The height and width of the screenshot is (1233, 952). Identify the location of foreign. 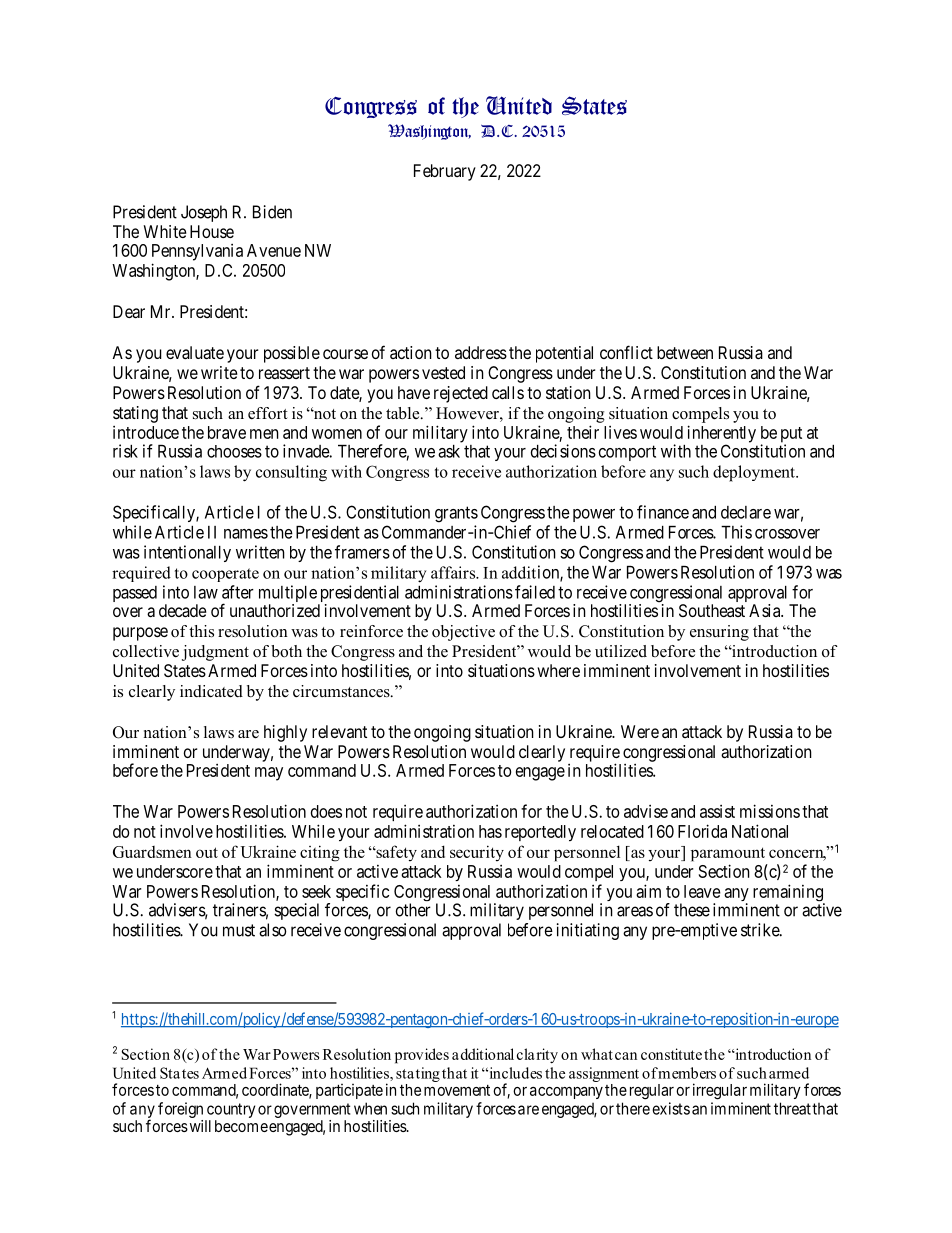
(182, 1111).
